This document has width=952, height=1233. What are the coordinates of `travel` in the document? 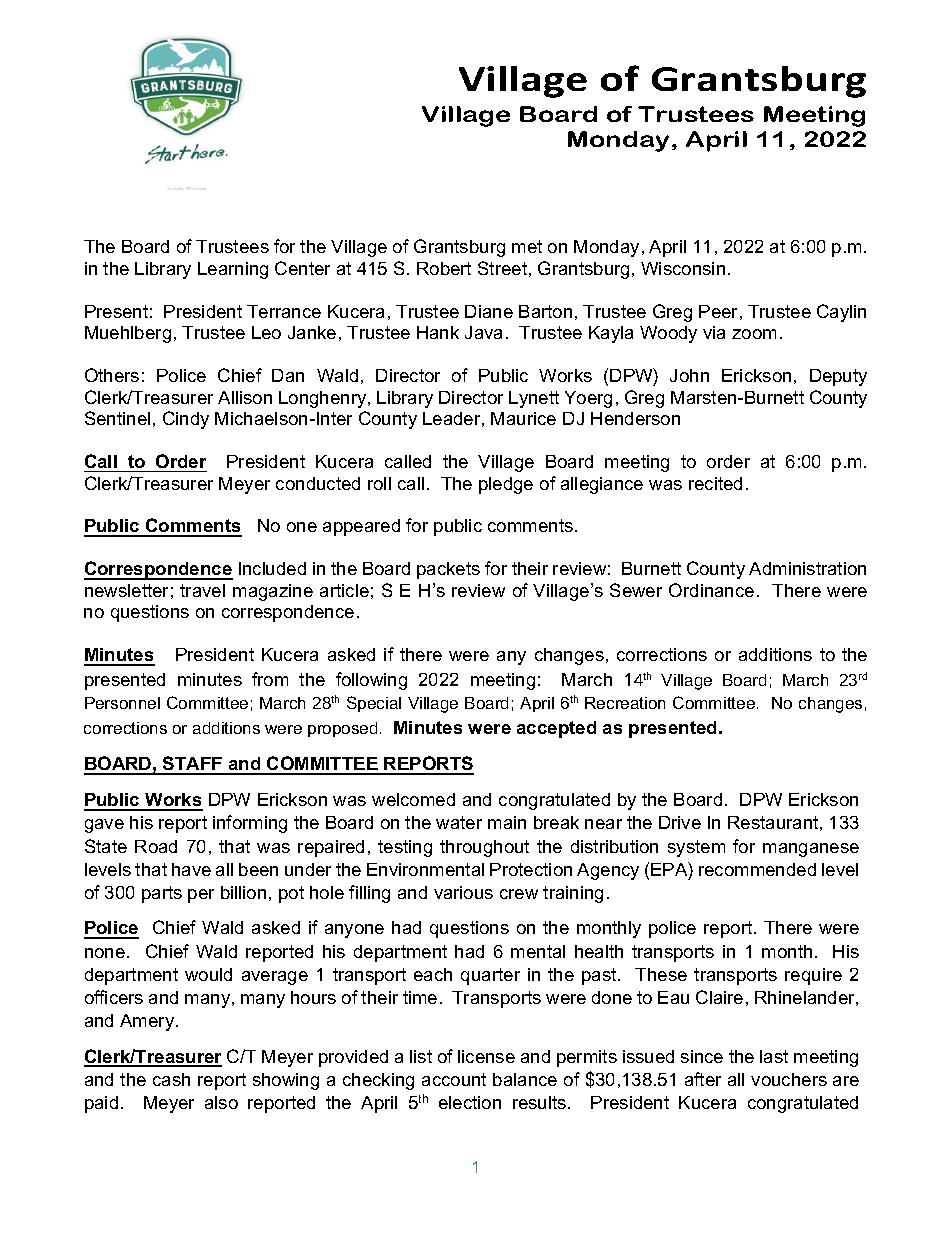 It's located at (202, 590).
